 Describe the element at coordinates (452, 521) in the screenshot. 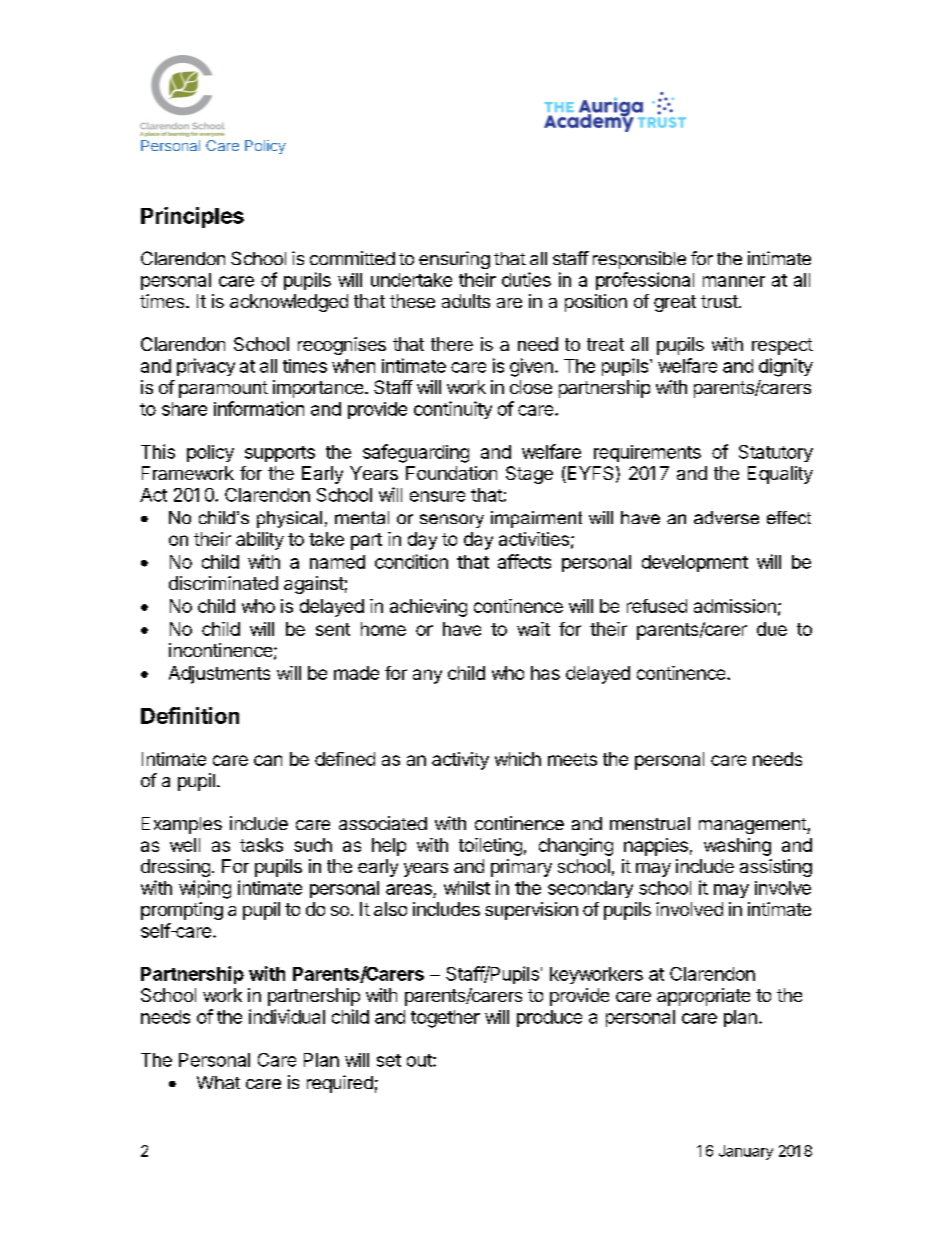

I see `sensory` at that location.
